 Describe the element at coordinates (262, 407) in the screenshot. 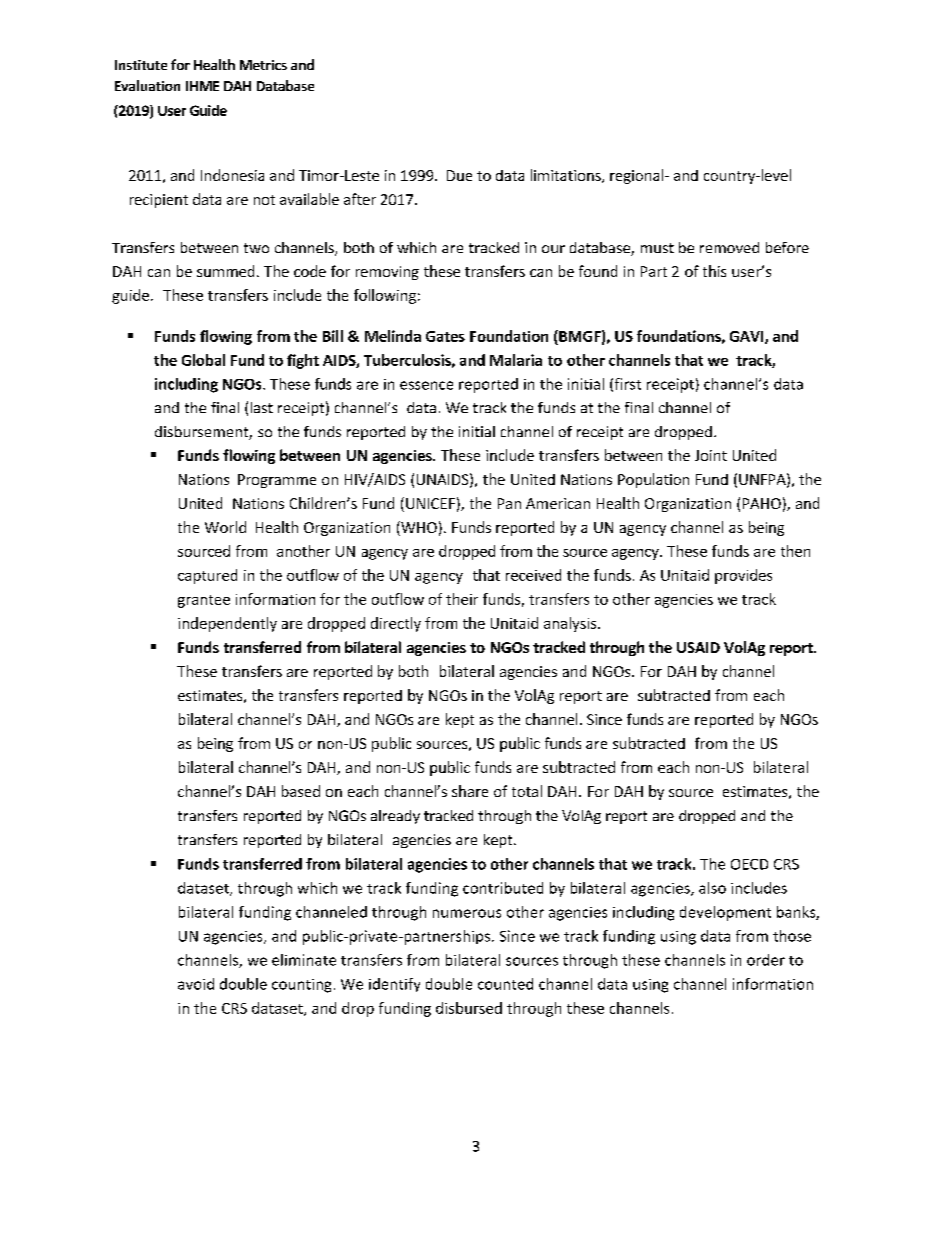

I see `last` at that location.
